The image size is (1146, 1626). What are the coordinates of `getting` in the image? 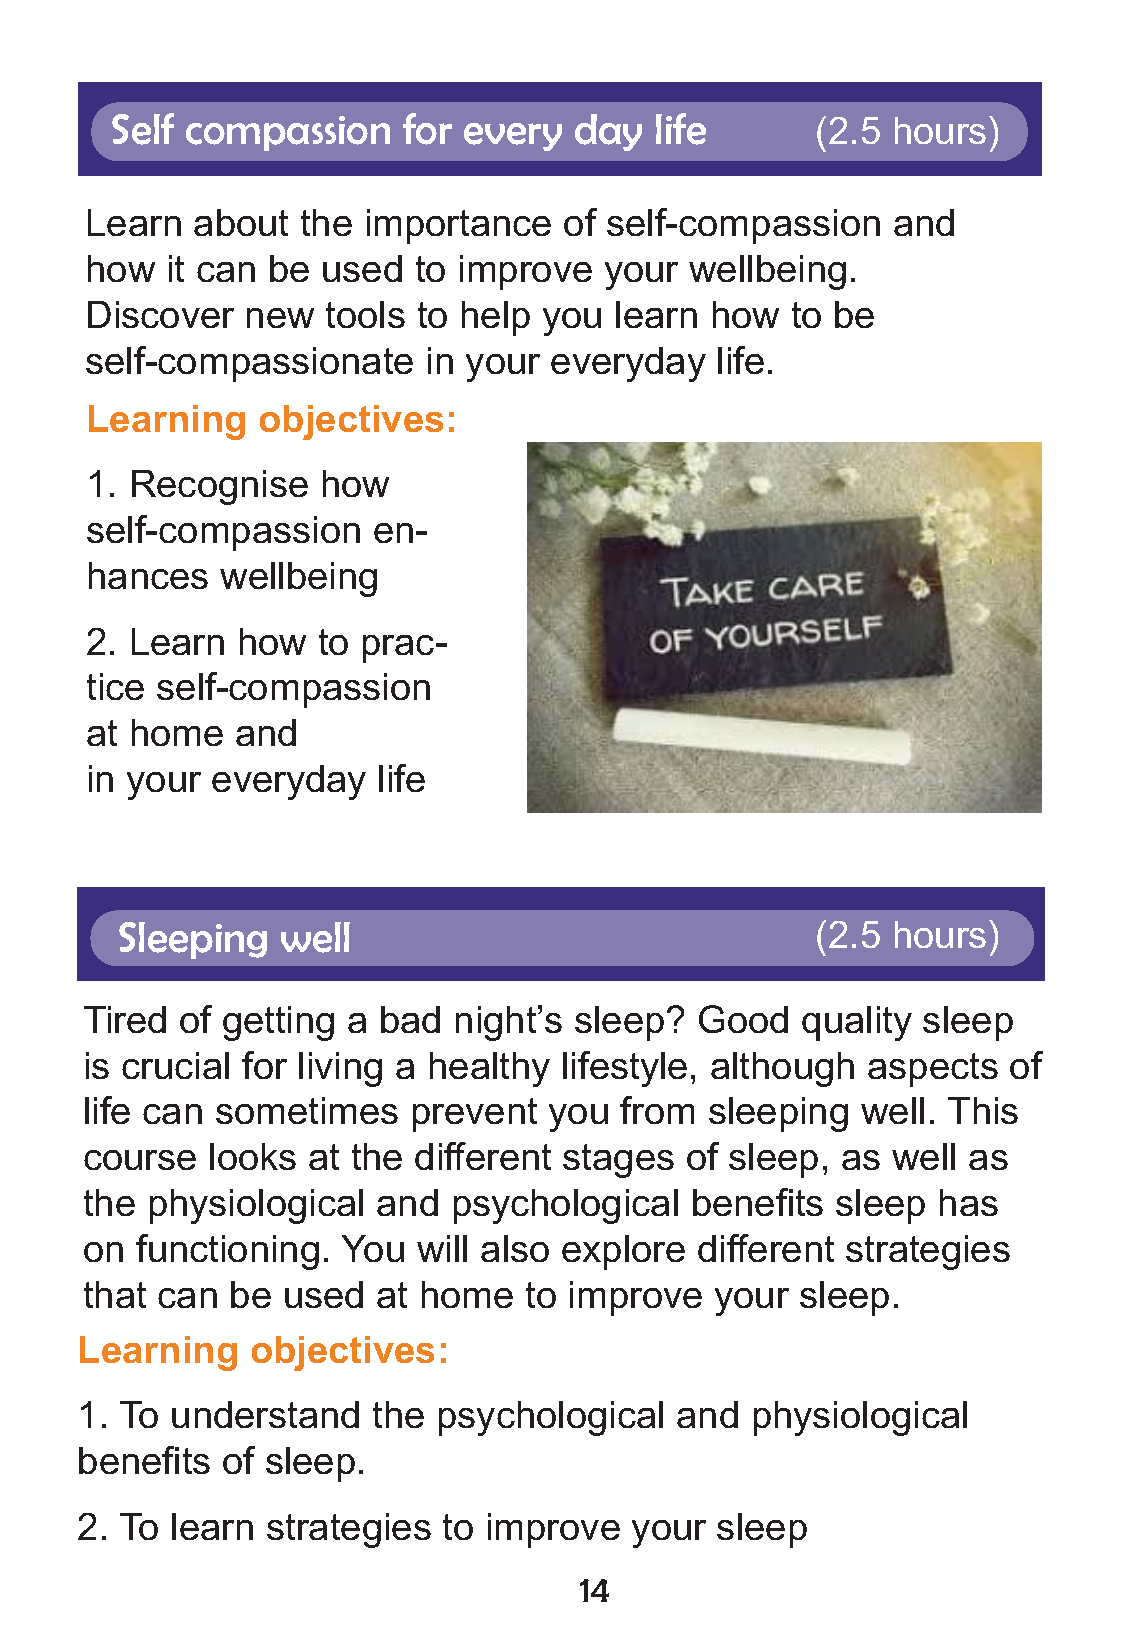 It's located at (278, 1023).
